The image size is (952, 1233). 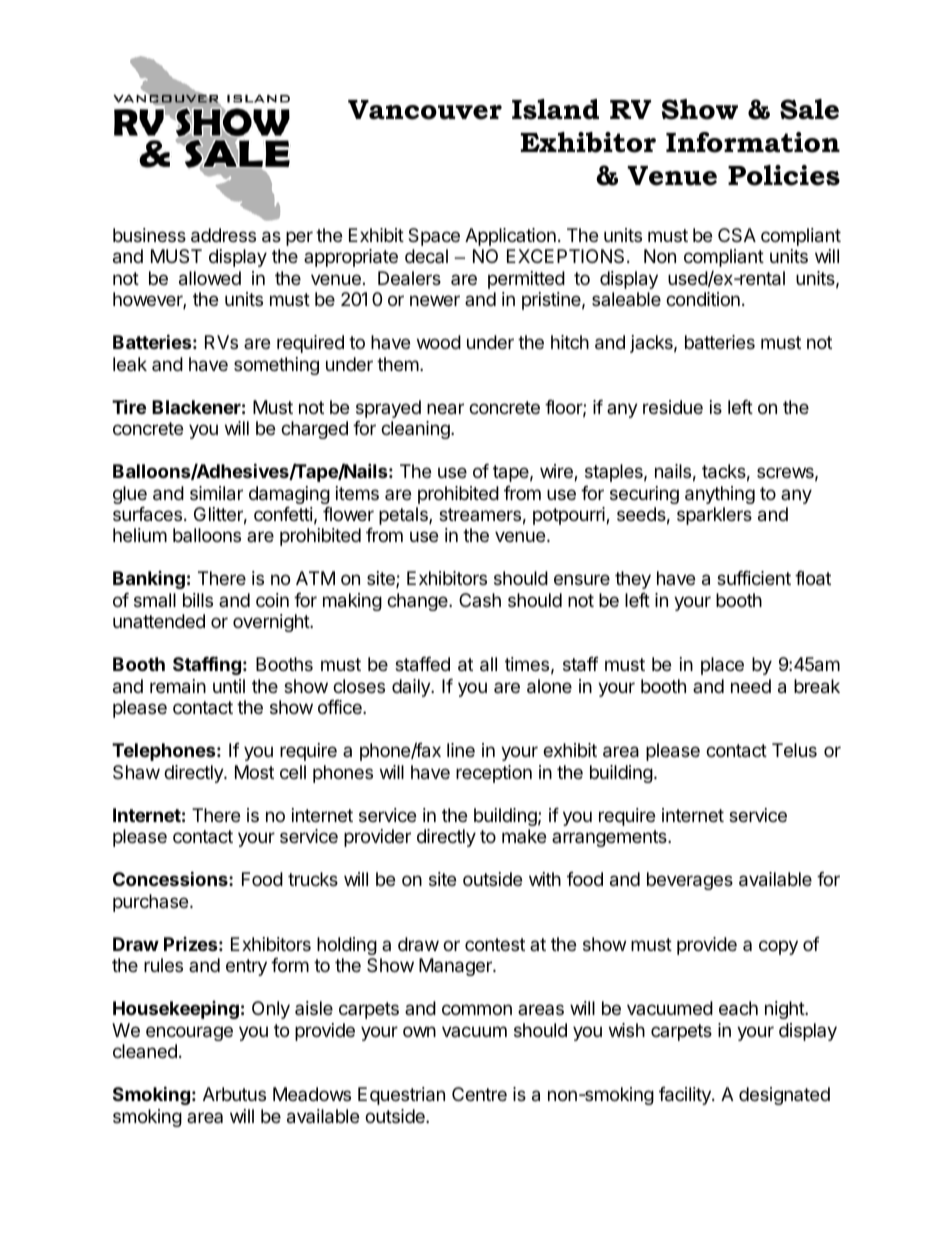 What do you see at coordinates (198, 600) in the screenshot?
I see `bills` at bounding box center [198, 600].
